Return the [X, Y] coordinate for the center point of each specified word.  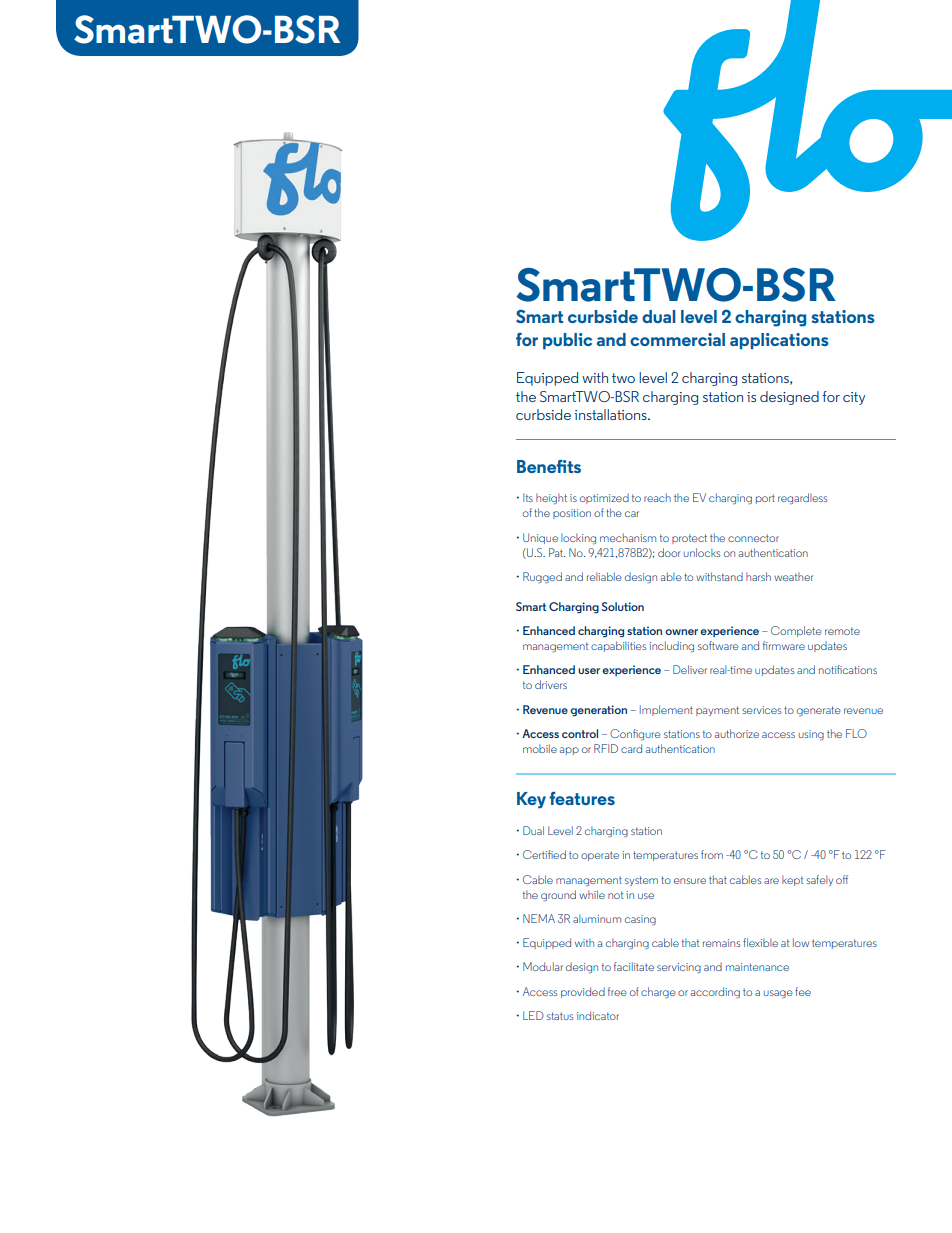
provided [583, 992]
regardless [802, 498]
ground [558, 895]
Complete [796, 631]
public [567, 341]
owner [681, 632]
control [580, 733]
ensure [690, 881]
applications [779, 341]
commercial [677, 339]
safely [819, 880]
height [551, 498]
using [811, 735]
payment [717, 711]
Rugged [542, 577]
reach [657, 497]
